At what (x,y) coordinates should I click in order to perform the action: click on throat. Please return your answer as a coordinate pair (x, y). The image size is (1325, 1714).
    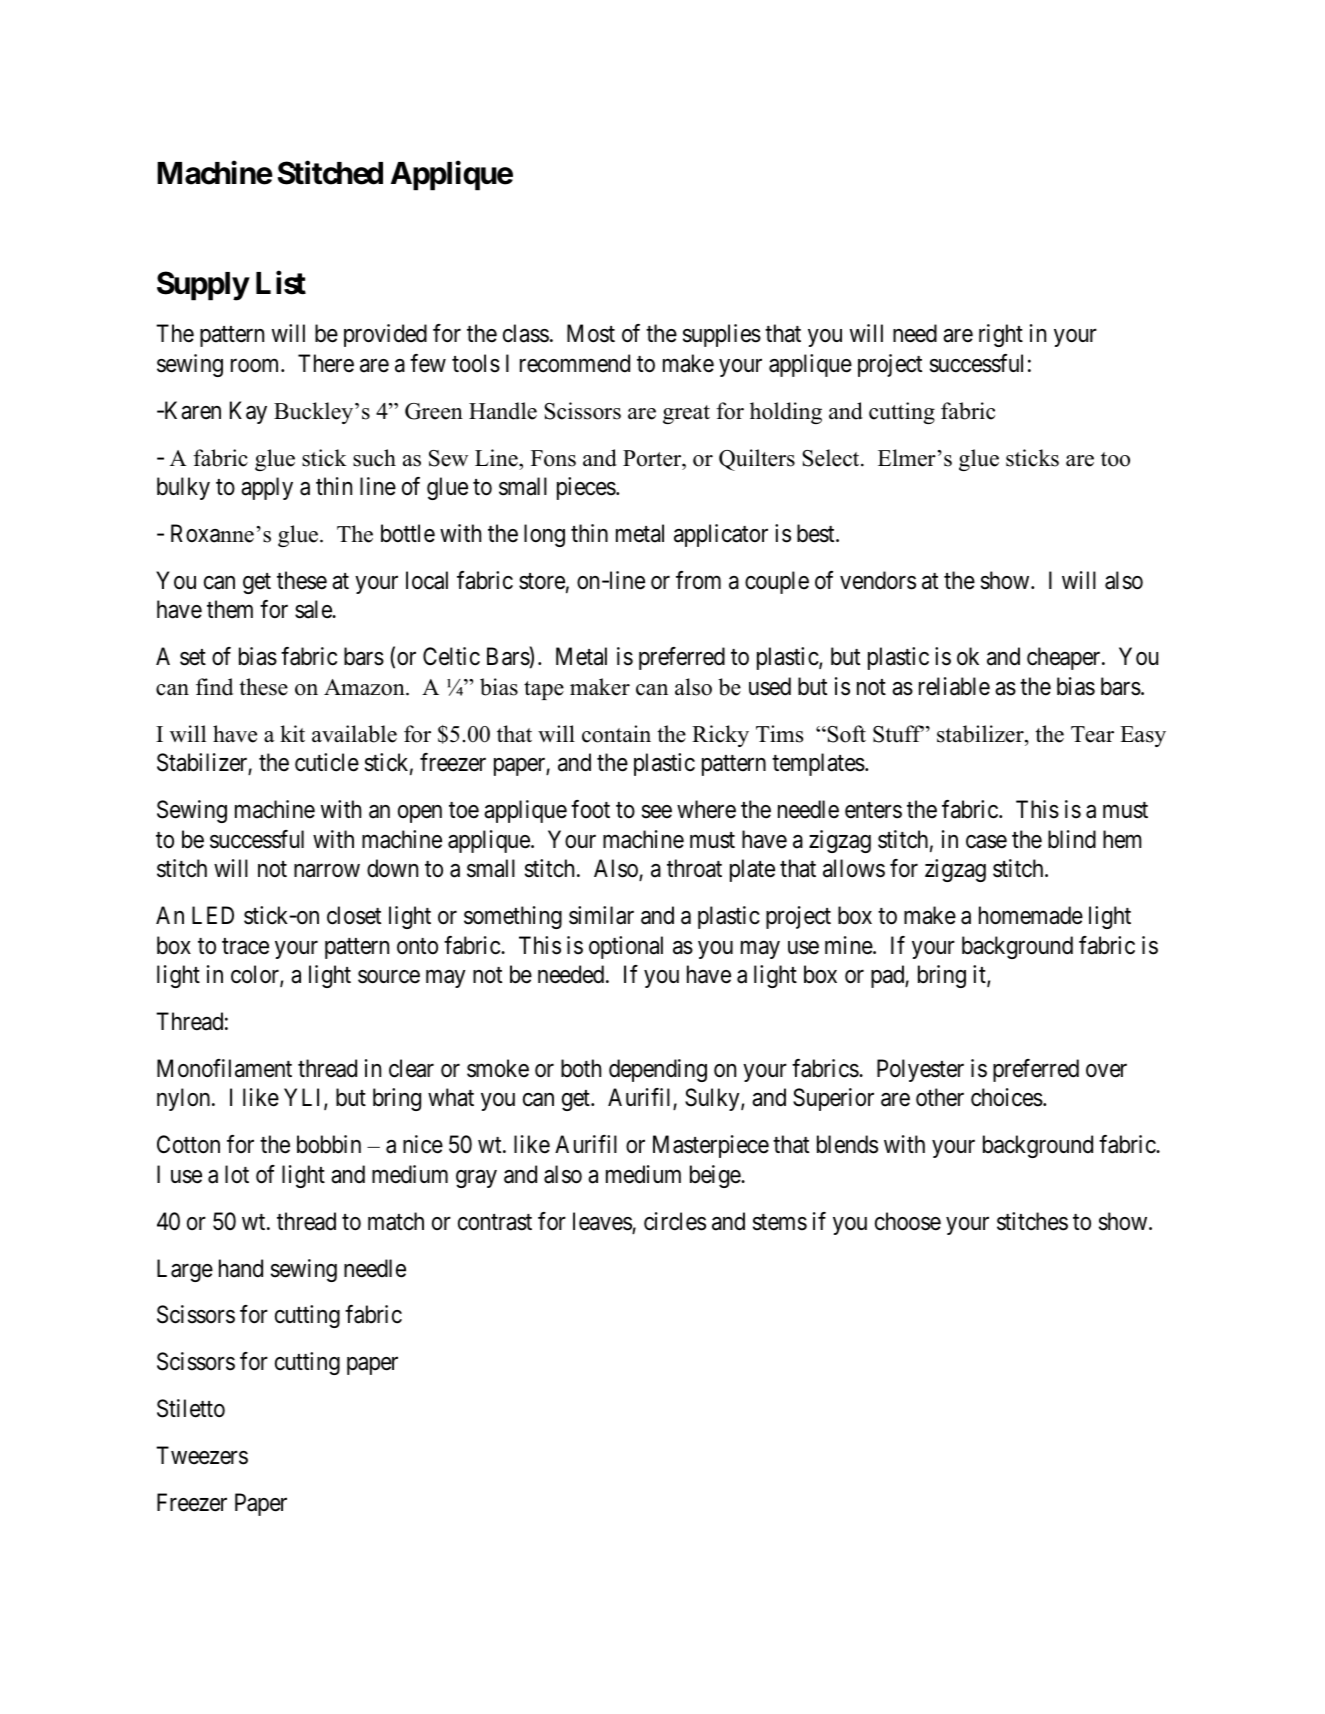
    Looking at the image, I should click on (694, 868).
